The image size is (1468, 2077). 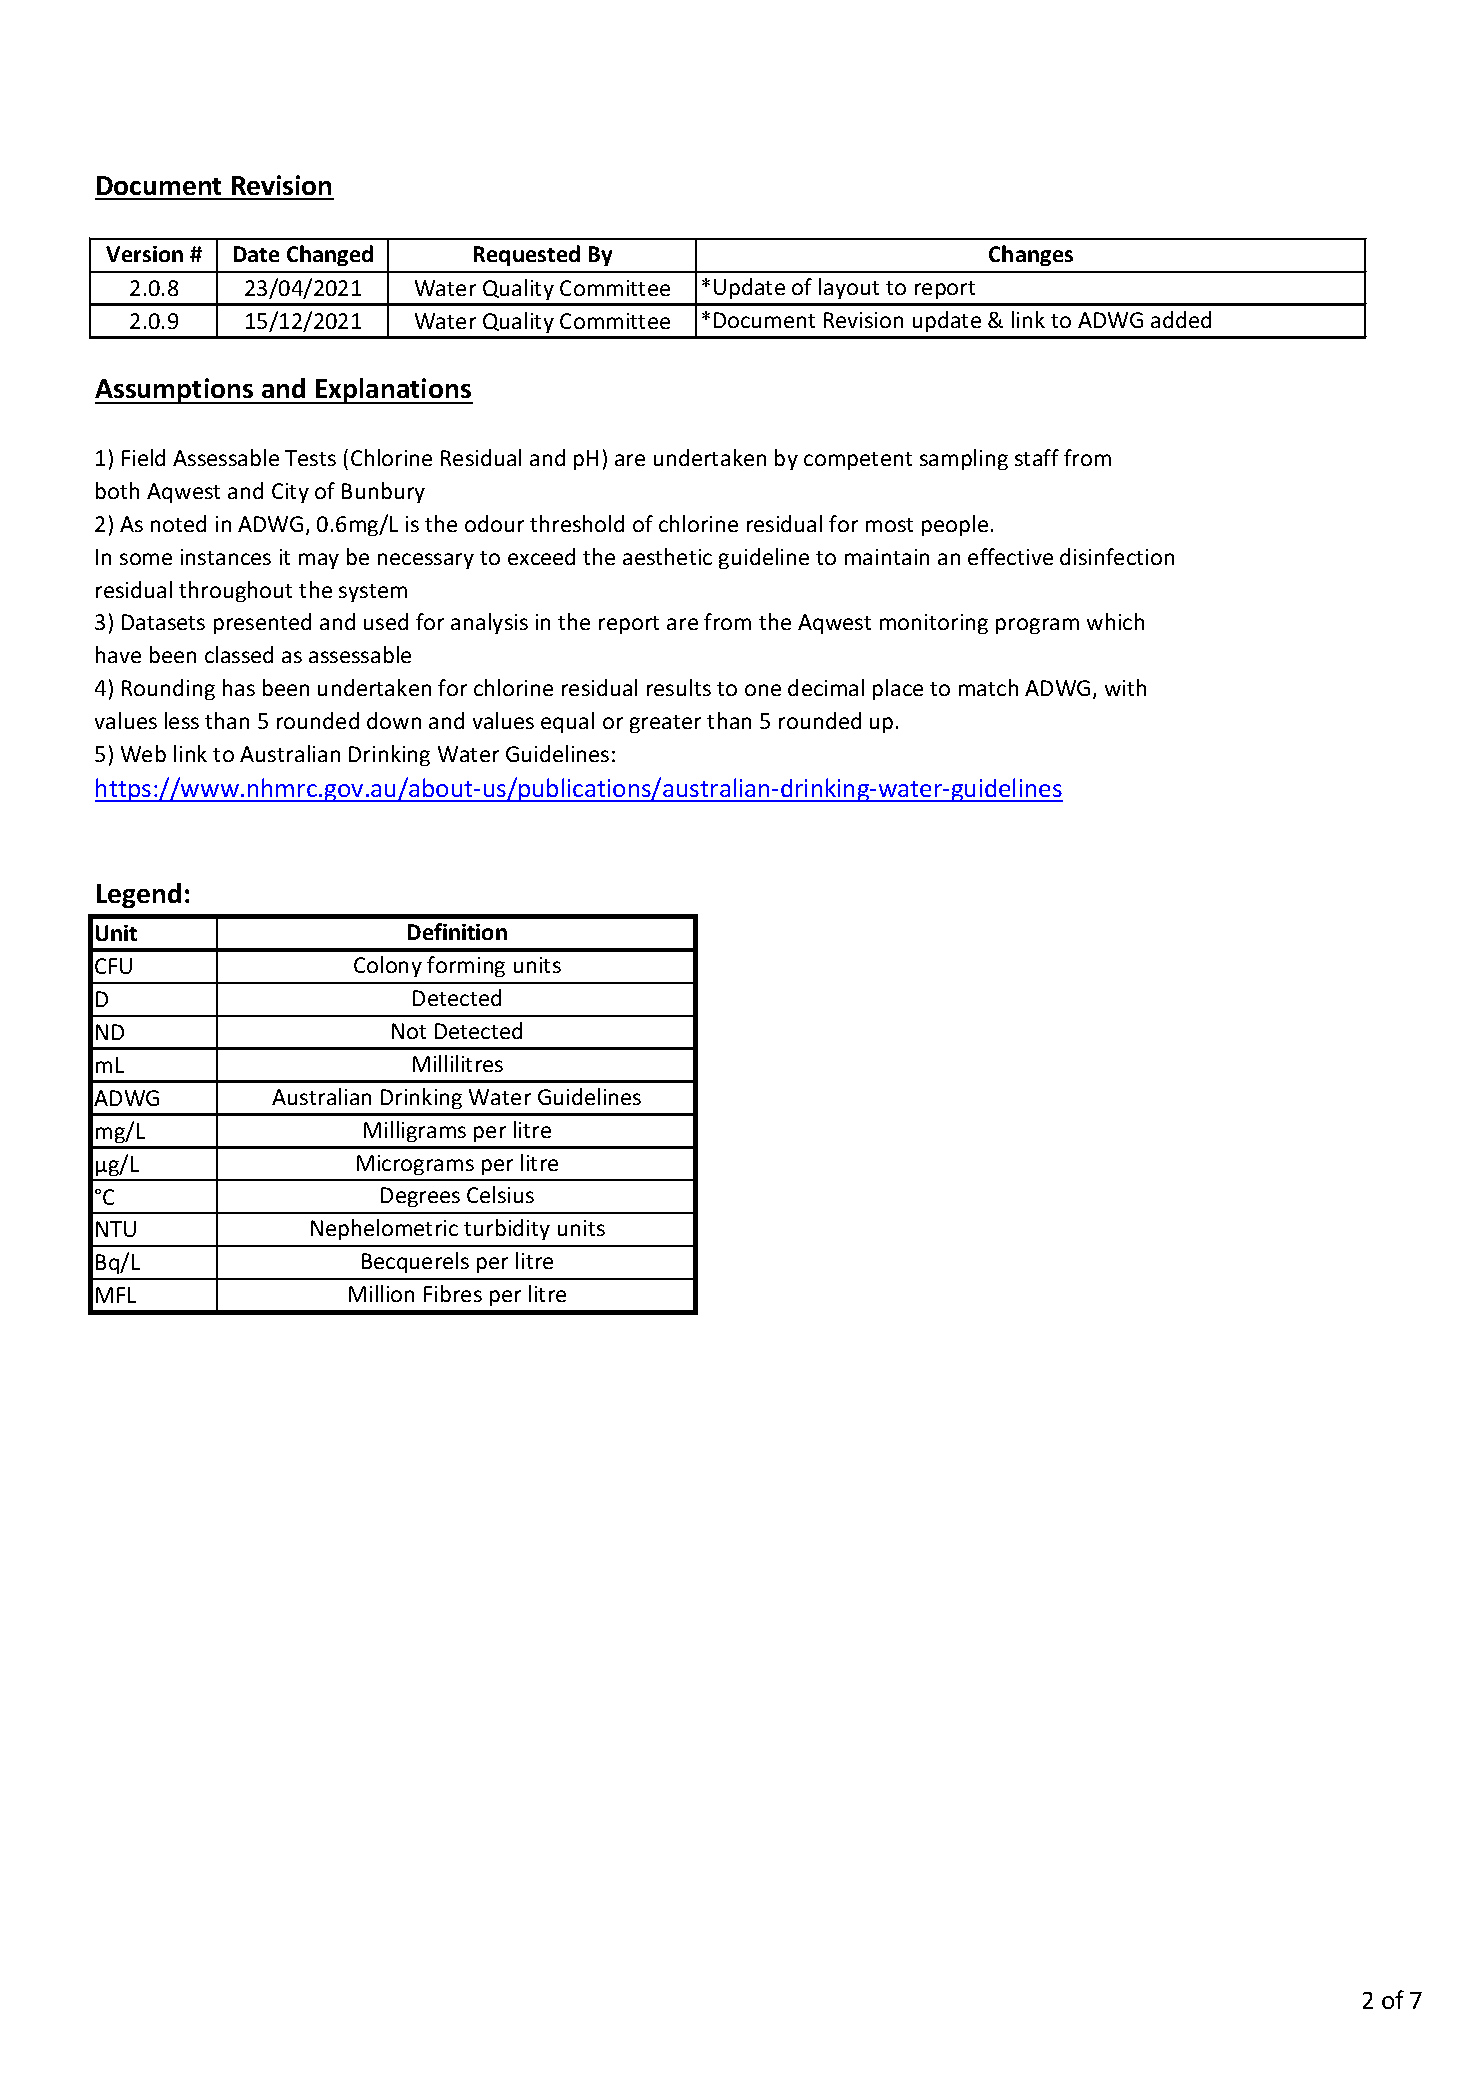 I want to click on Changes, so click(x=1031, y=255).
